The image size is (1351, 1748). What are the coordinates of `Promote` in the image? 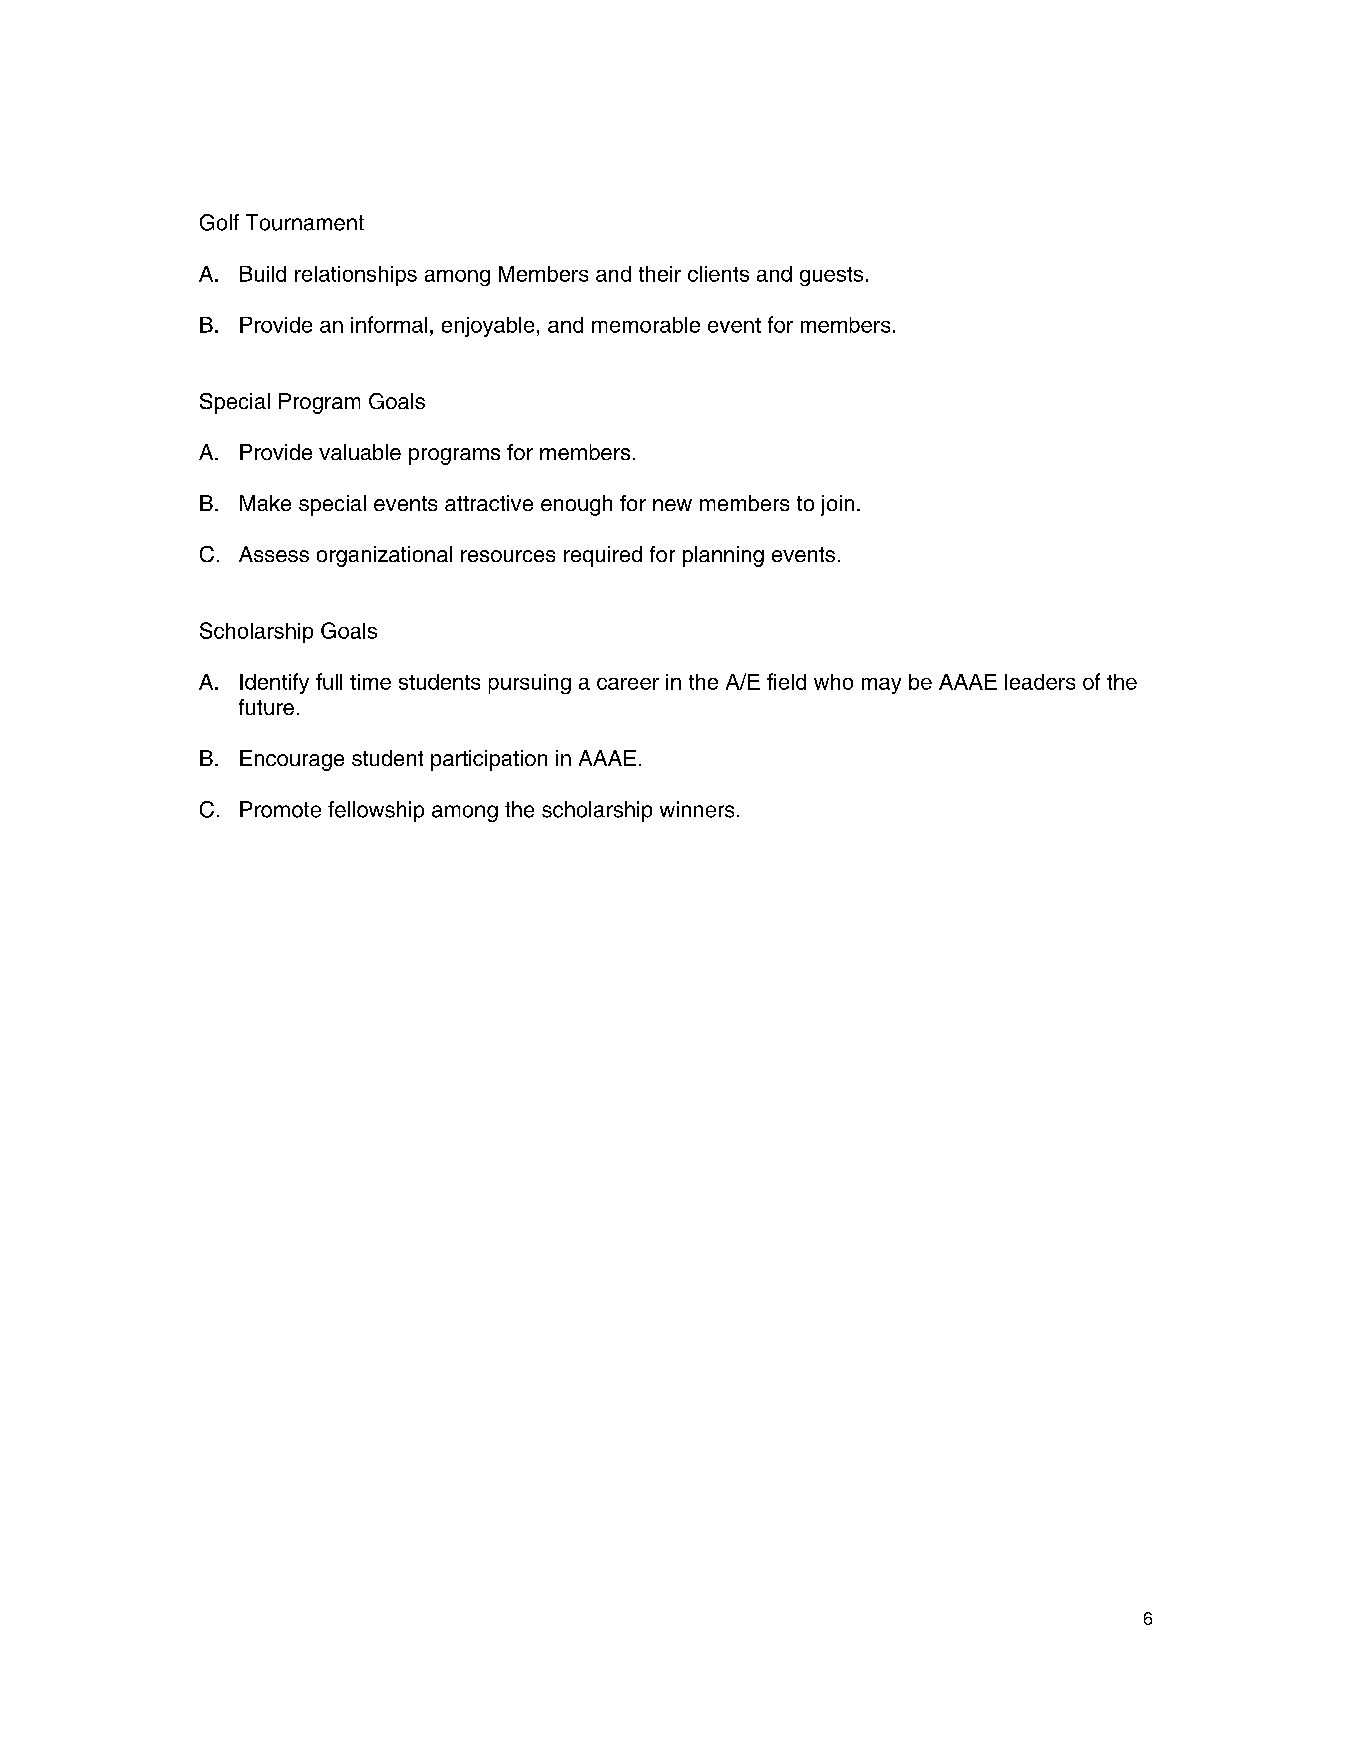 It's located at (280, 809).
